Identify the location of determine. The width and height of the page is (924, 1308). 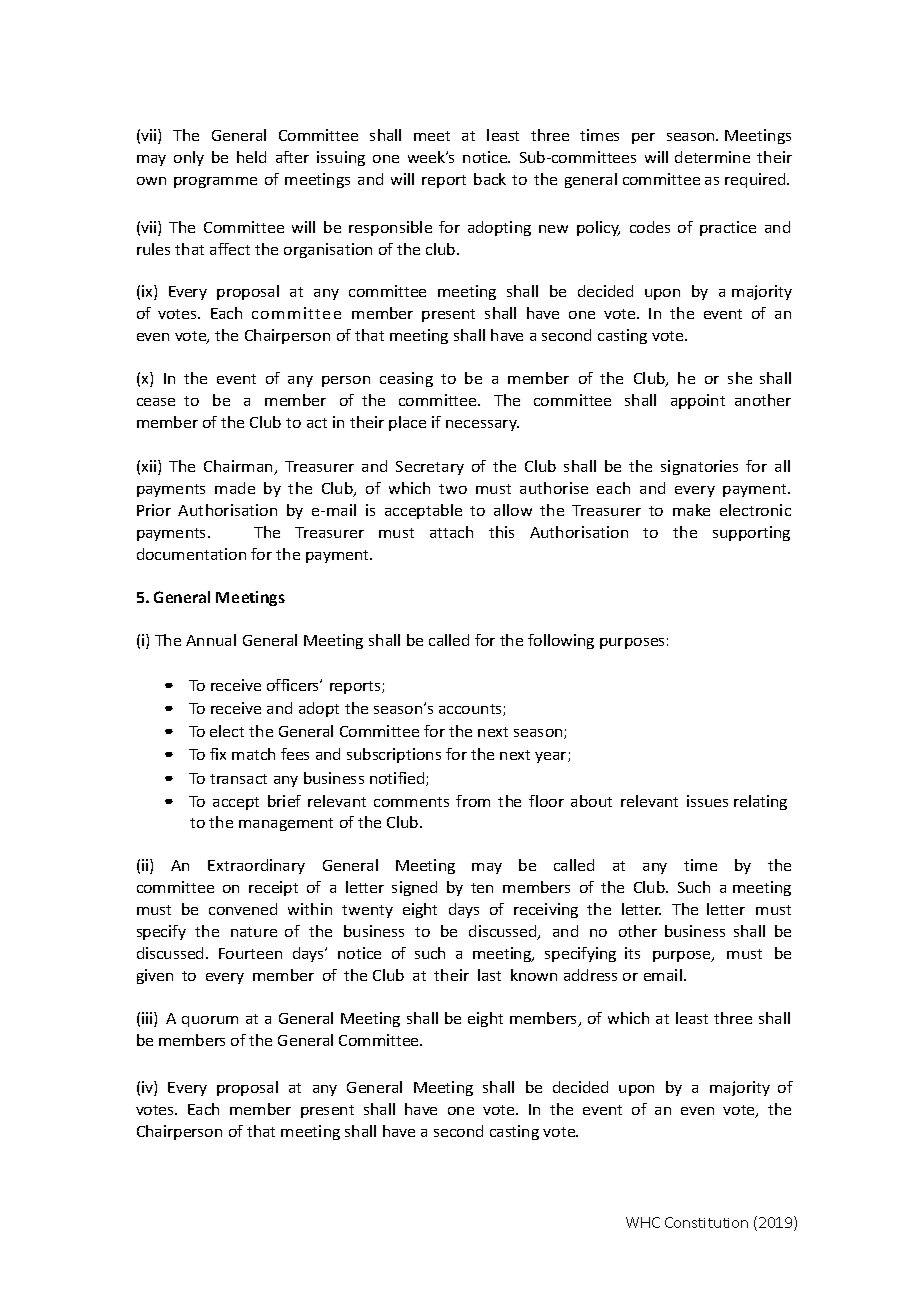
(712, 157).
